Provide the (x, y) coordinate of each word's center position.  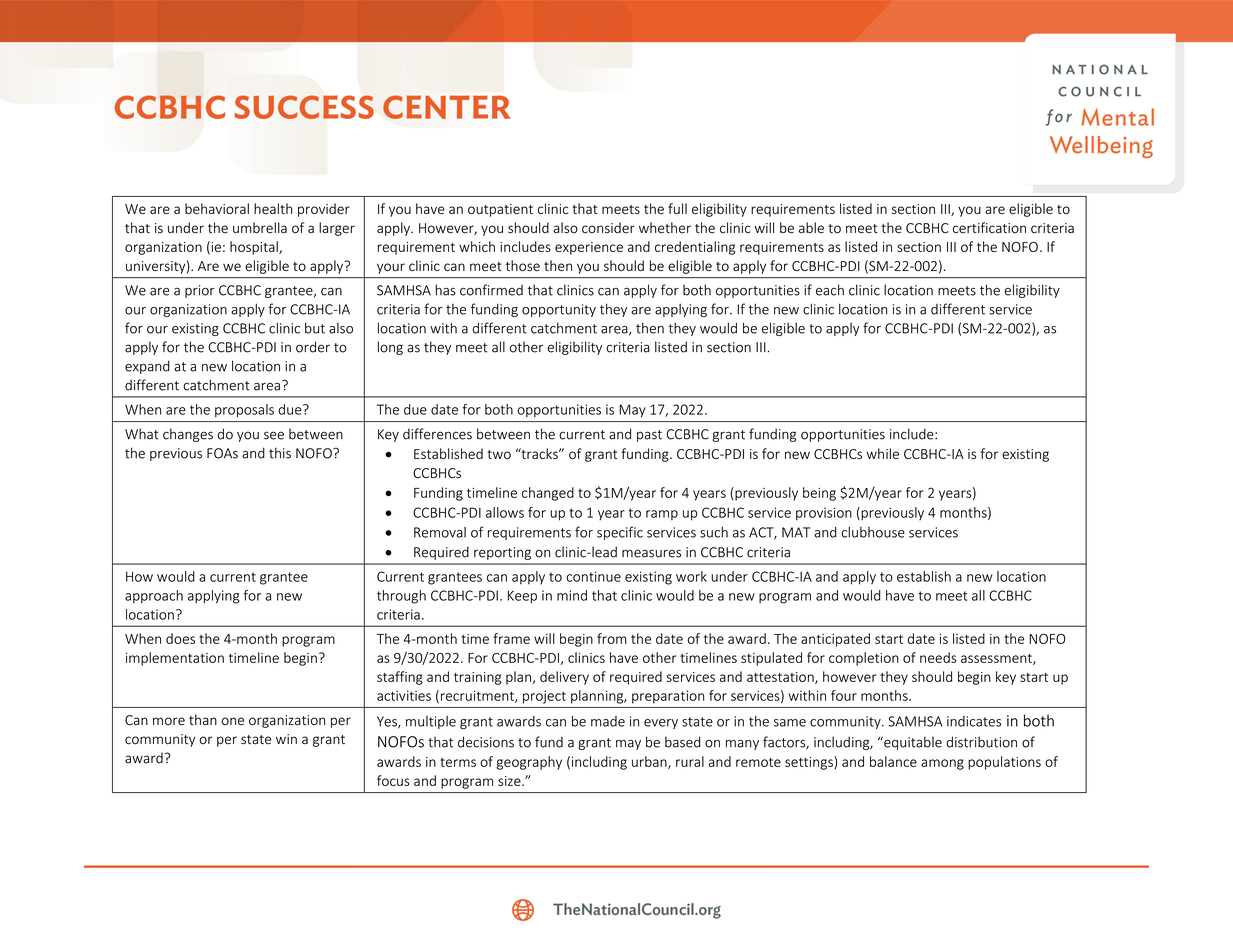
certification (989, 228)
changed (548, 494)
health (273, 208)
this (280, 453)
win (286, 739)
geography (529, 763)
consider (608, 228)
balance (893, 761)
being (819, 494)
